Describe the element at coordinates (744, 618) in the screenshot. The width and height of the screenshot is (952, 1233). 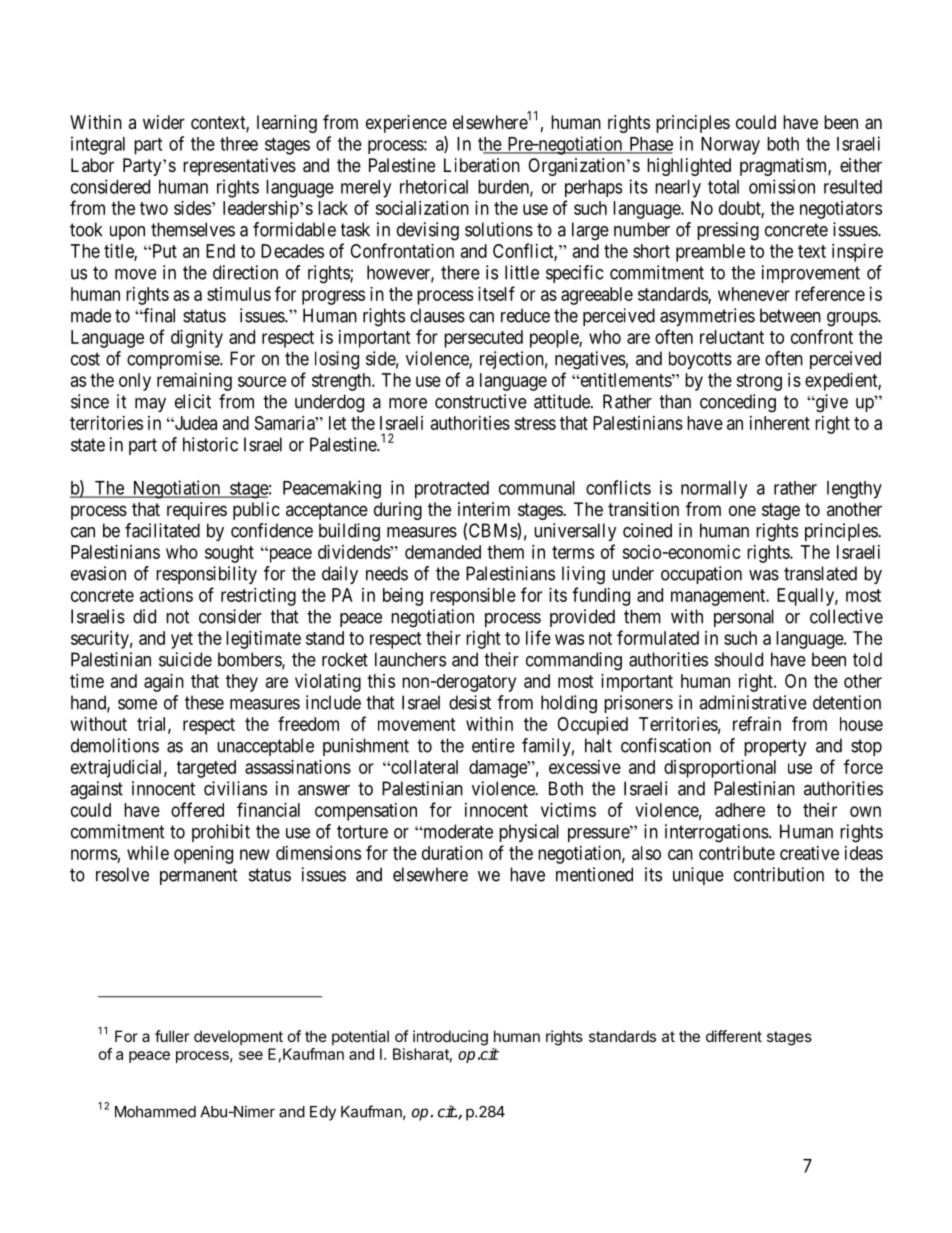
I see `personal` at that location.
